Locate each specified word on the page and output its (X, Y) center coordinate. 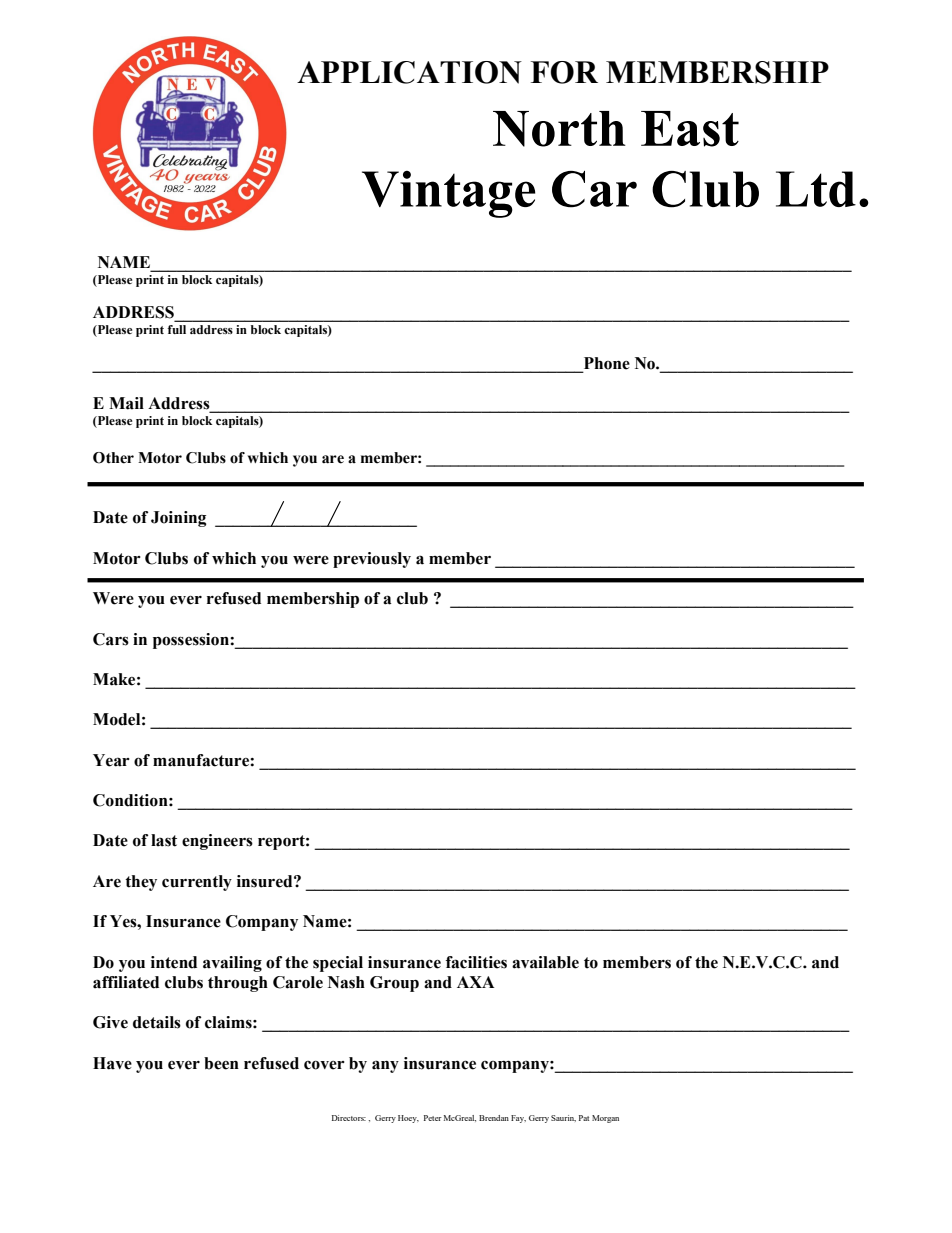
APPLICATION (409, 72)
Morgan (605, 1119)
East (690, 129)
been (221, 1063)
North (559, 129)
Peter (433, 1118)
